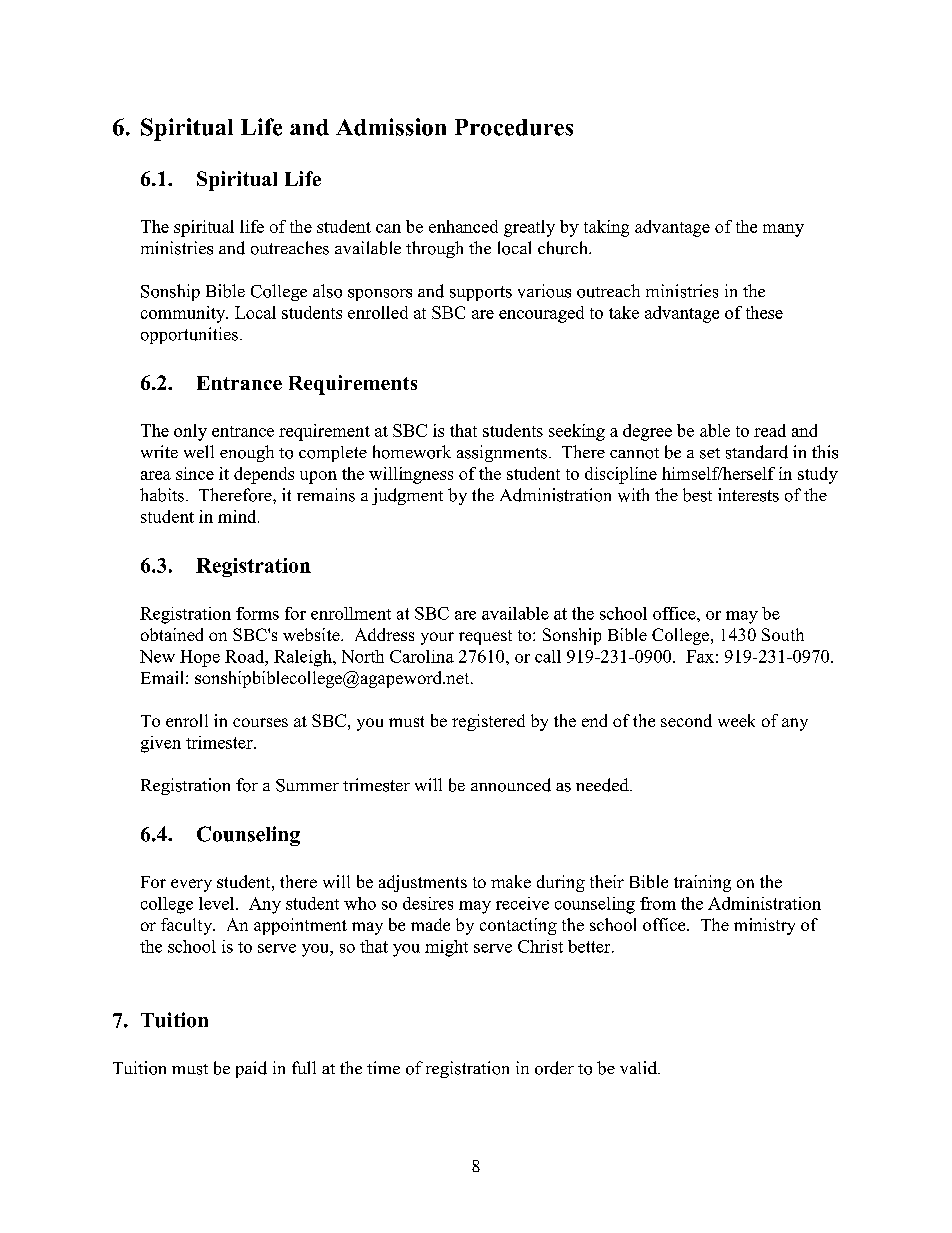  Describe the element at coordinates (502, 453) in the image. I see `assignments` at that location.
